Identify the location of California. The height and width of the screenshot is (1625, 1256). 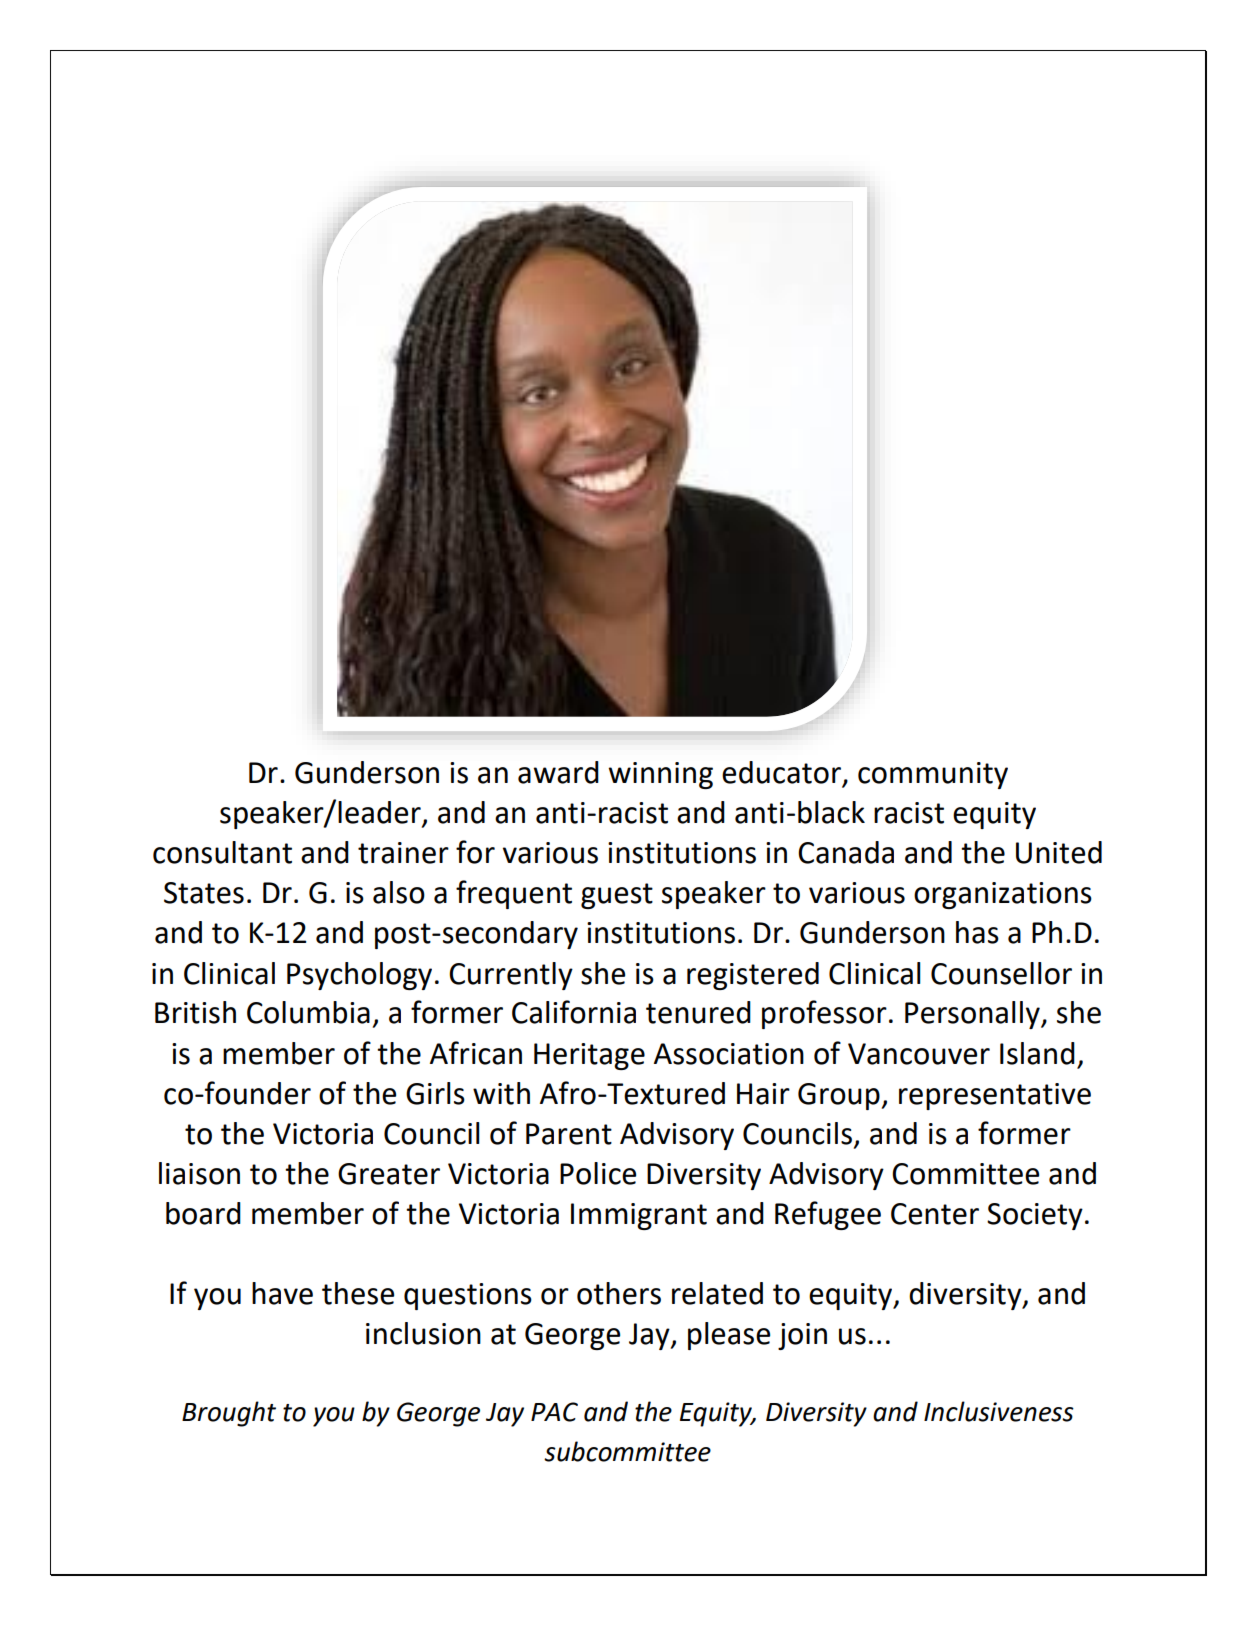
(574, 1012).
